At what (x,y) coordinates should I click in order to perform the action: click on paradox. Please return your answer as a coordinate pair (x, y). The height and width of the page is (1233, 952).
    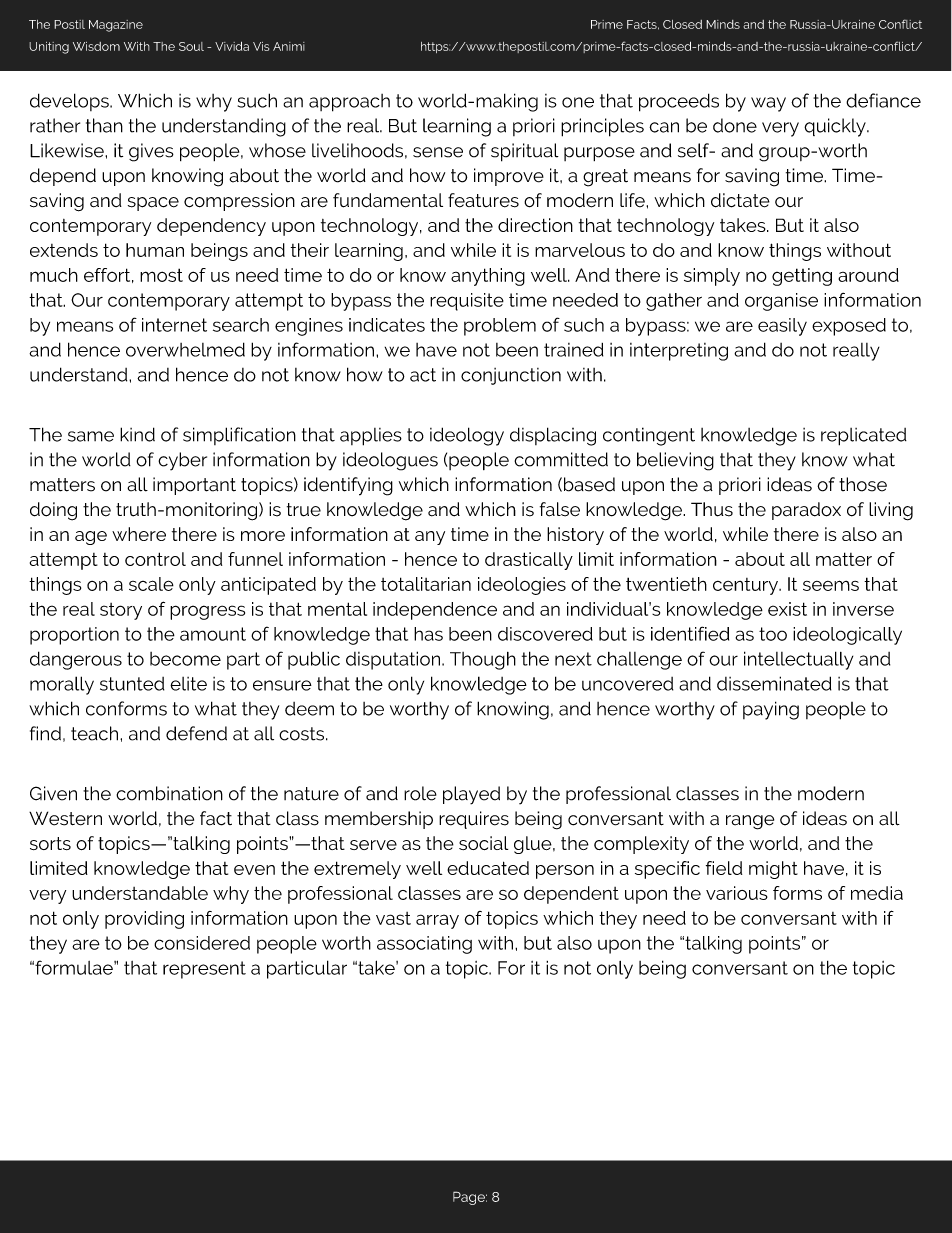
    Looking at the image, I should click on (806, 511).
